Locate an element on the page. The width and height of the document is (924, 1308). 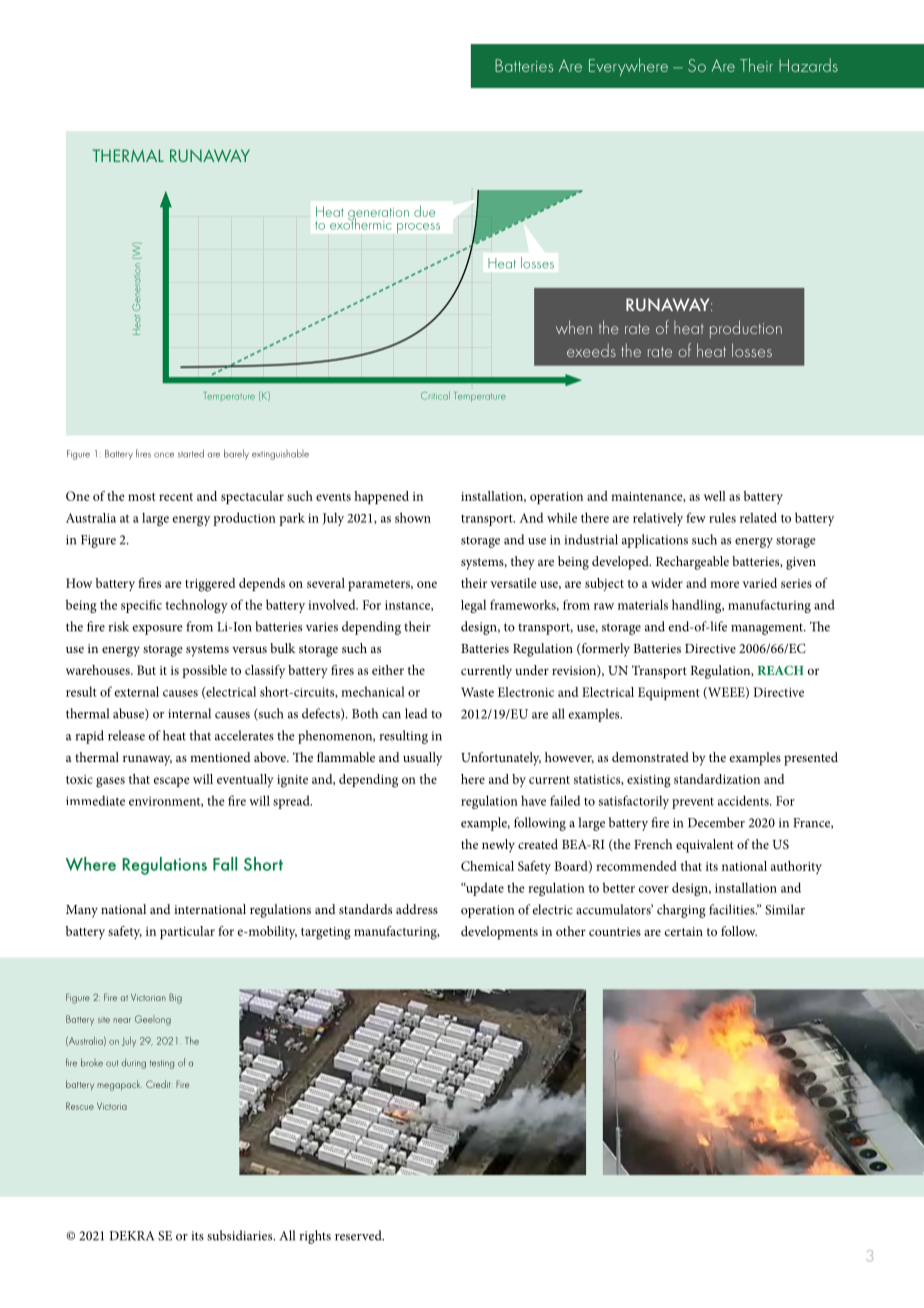
shown is located at coordinates (413, 517).
